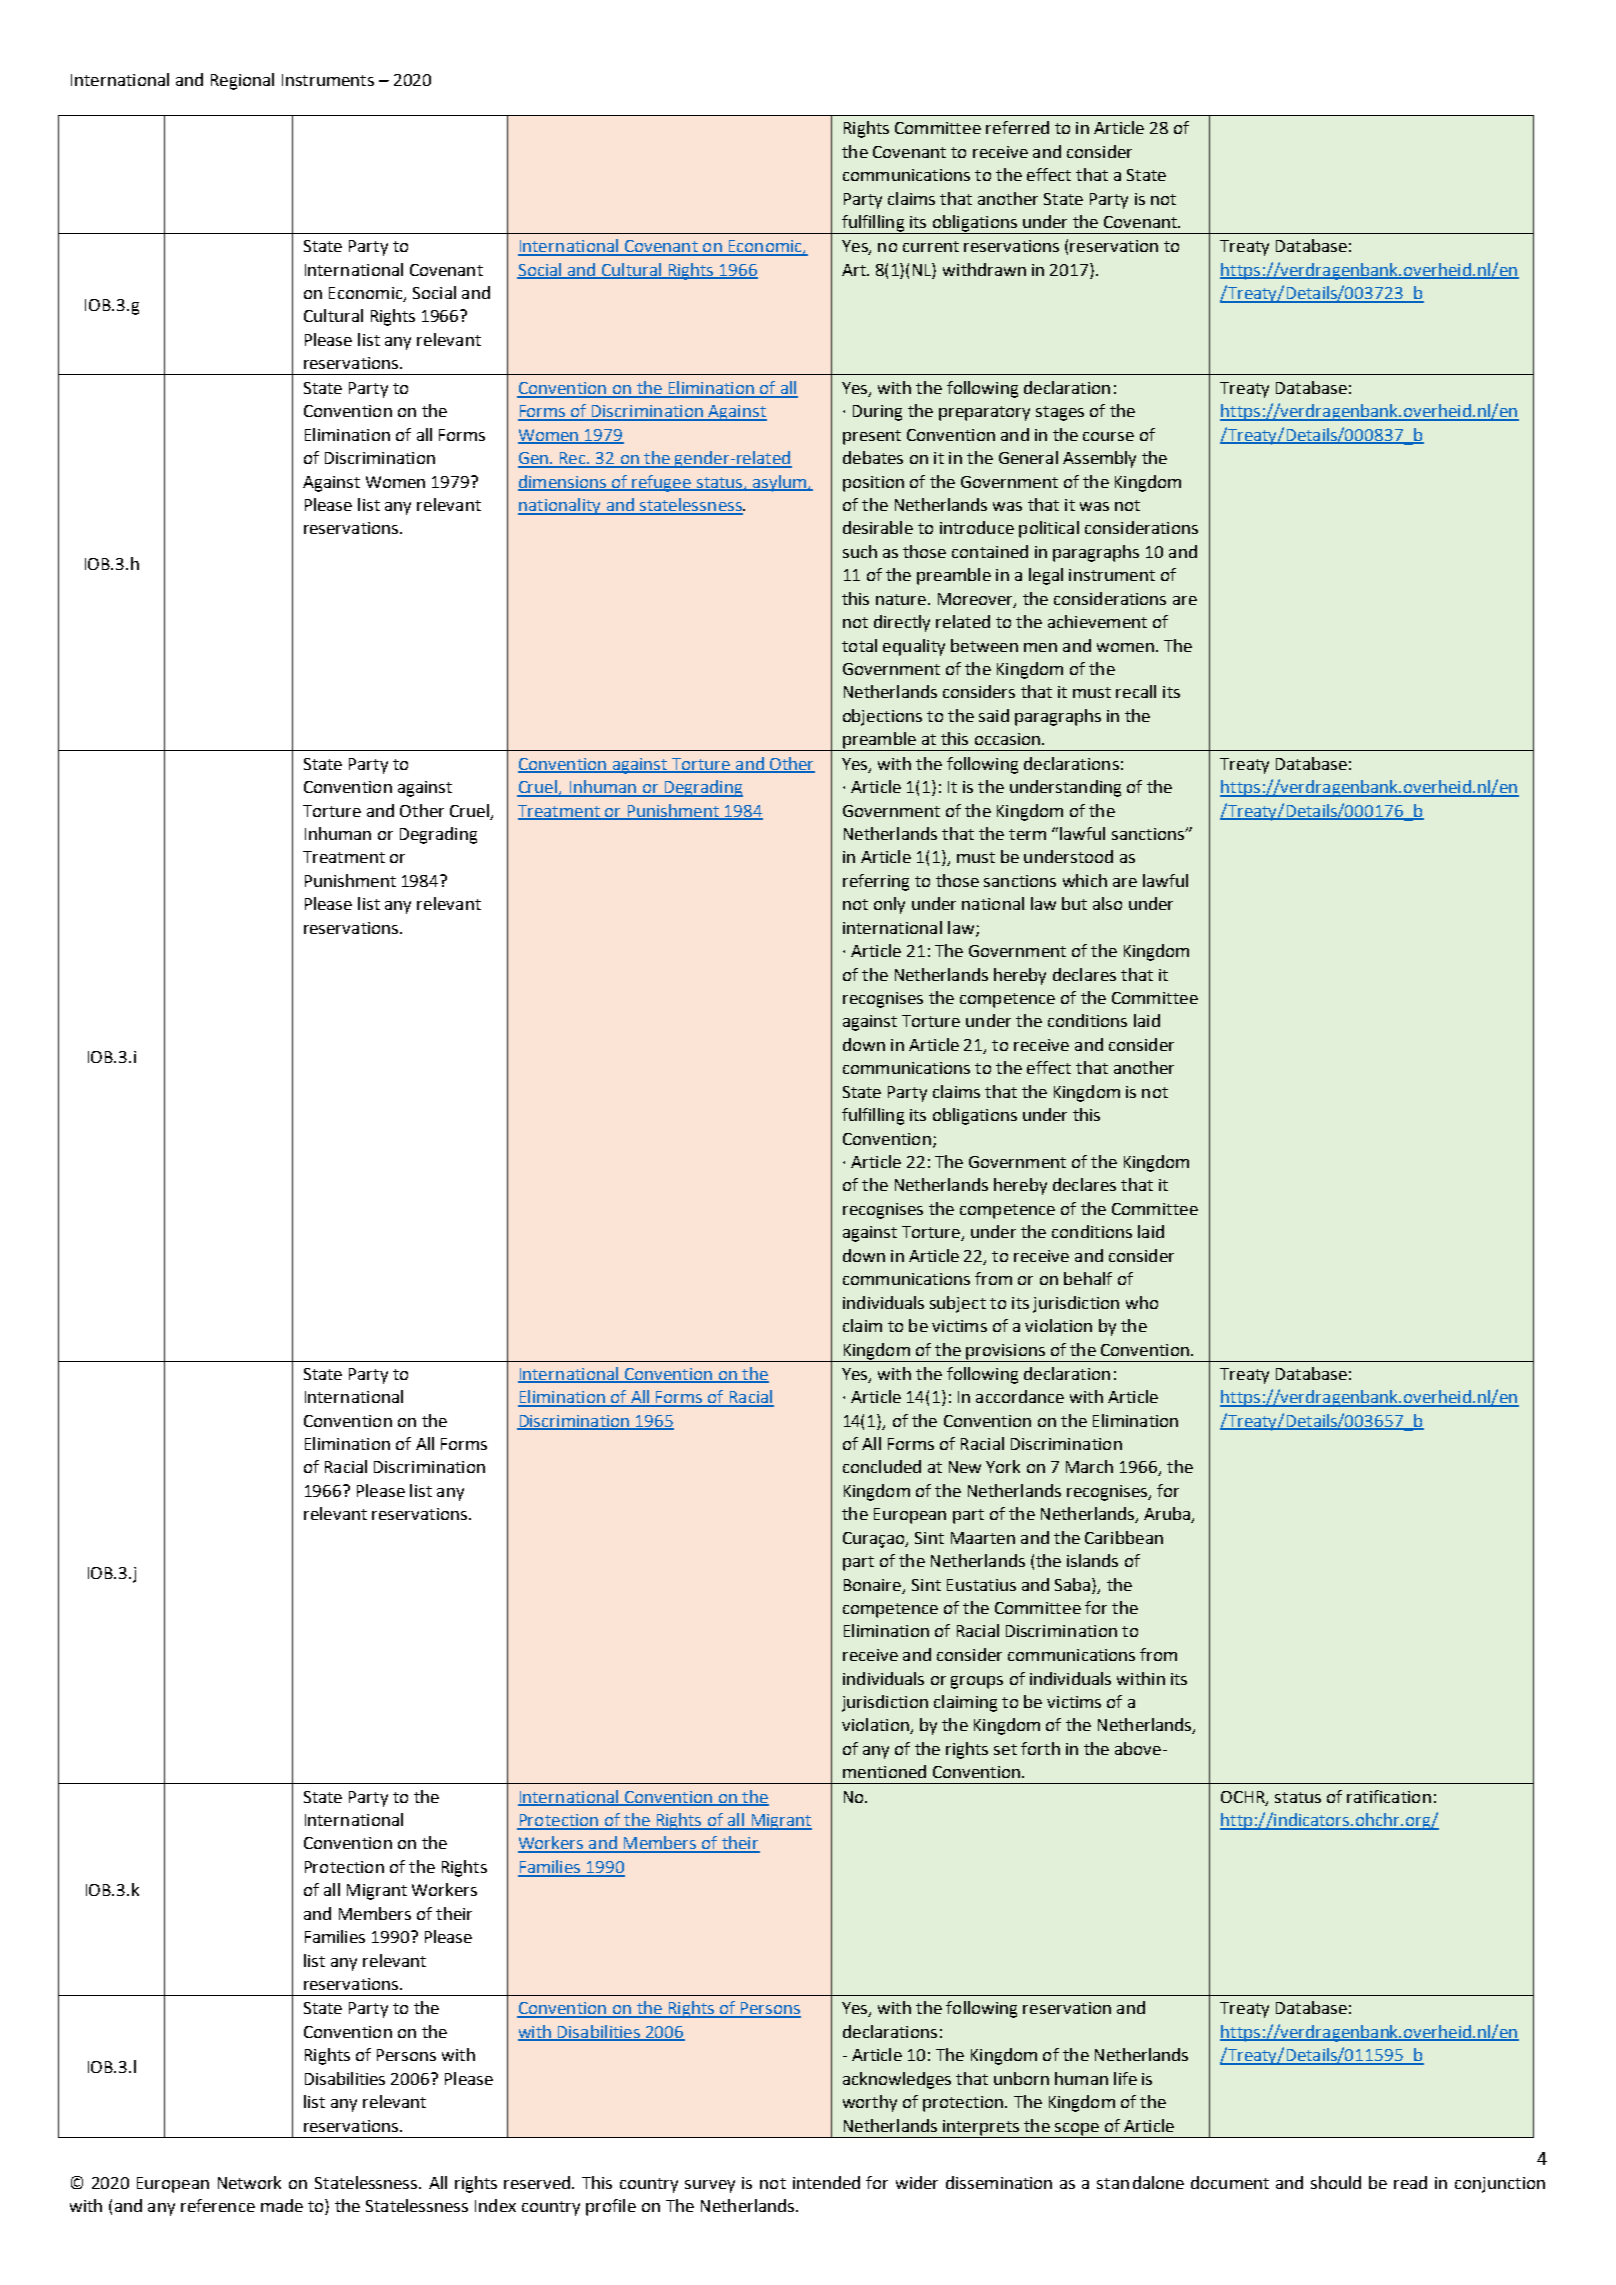  I want to click on should, so click(1336, 2182).
